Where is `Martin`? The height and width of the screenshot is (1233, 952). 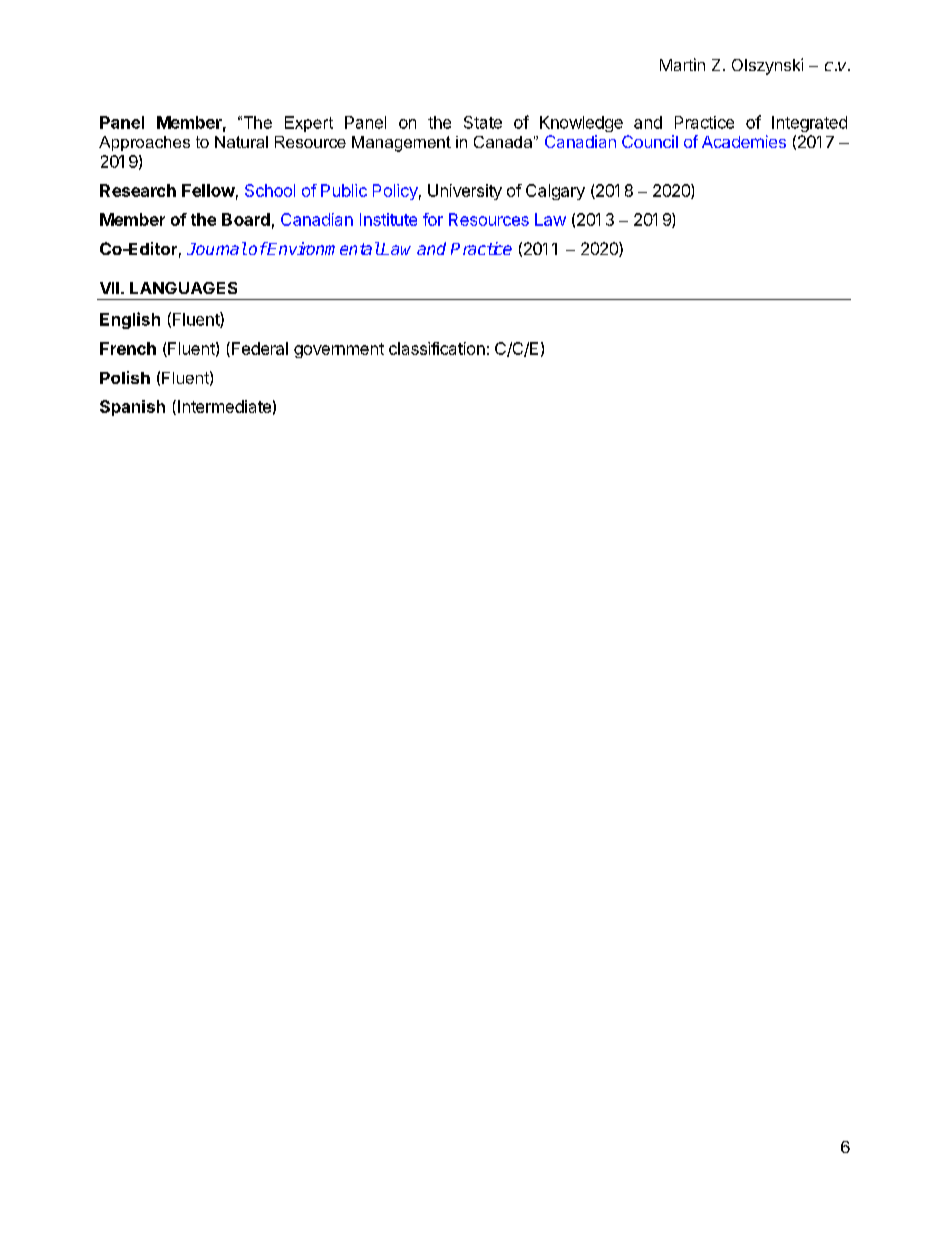 Martin is located at coordinates (682, 64).
